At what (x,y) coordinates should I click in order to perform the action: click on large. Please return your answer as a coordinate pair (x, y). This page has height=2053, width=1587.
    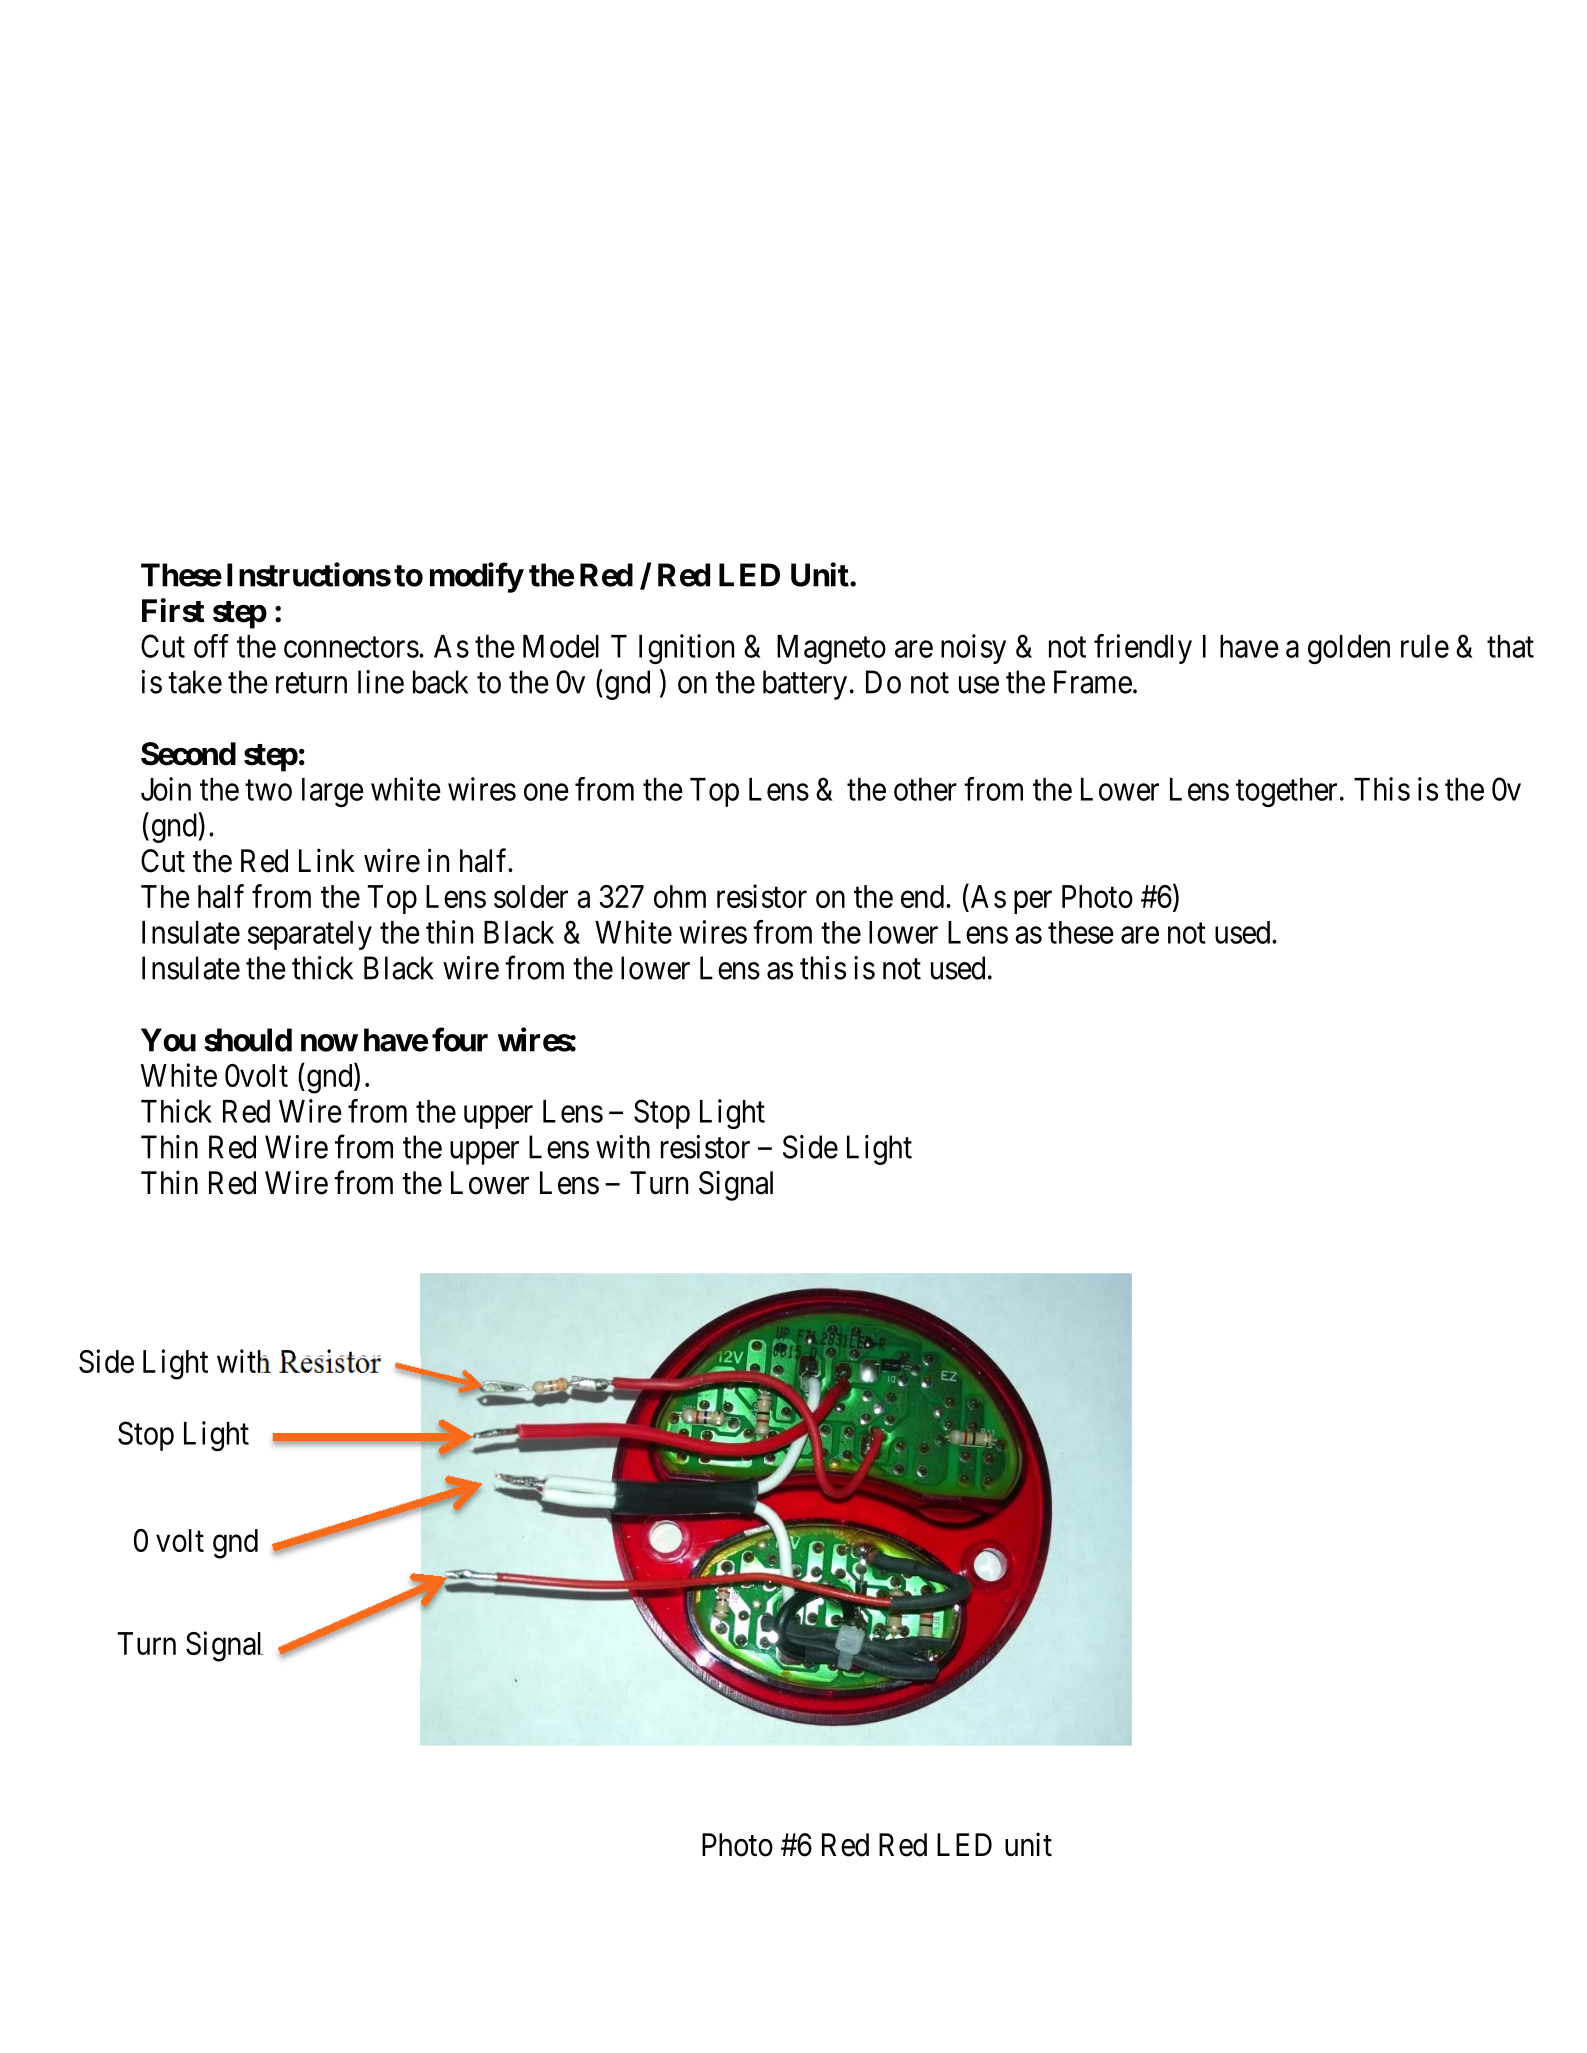
    Looking at the image, I should click on (333, 792).
